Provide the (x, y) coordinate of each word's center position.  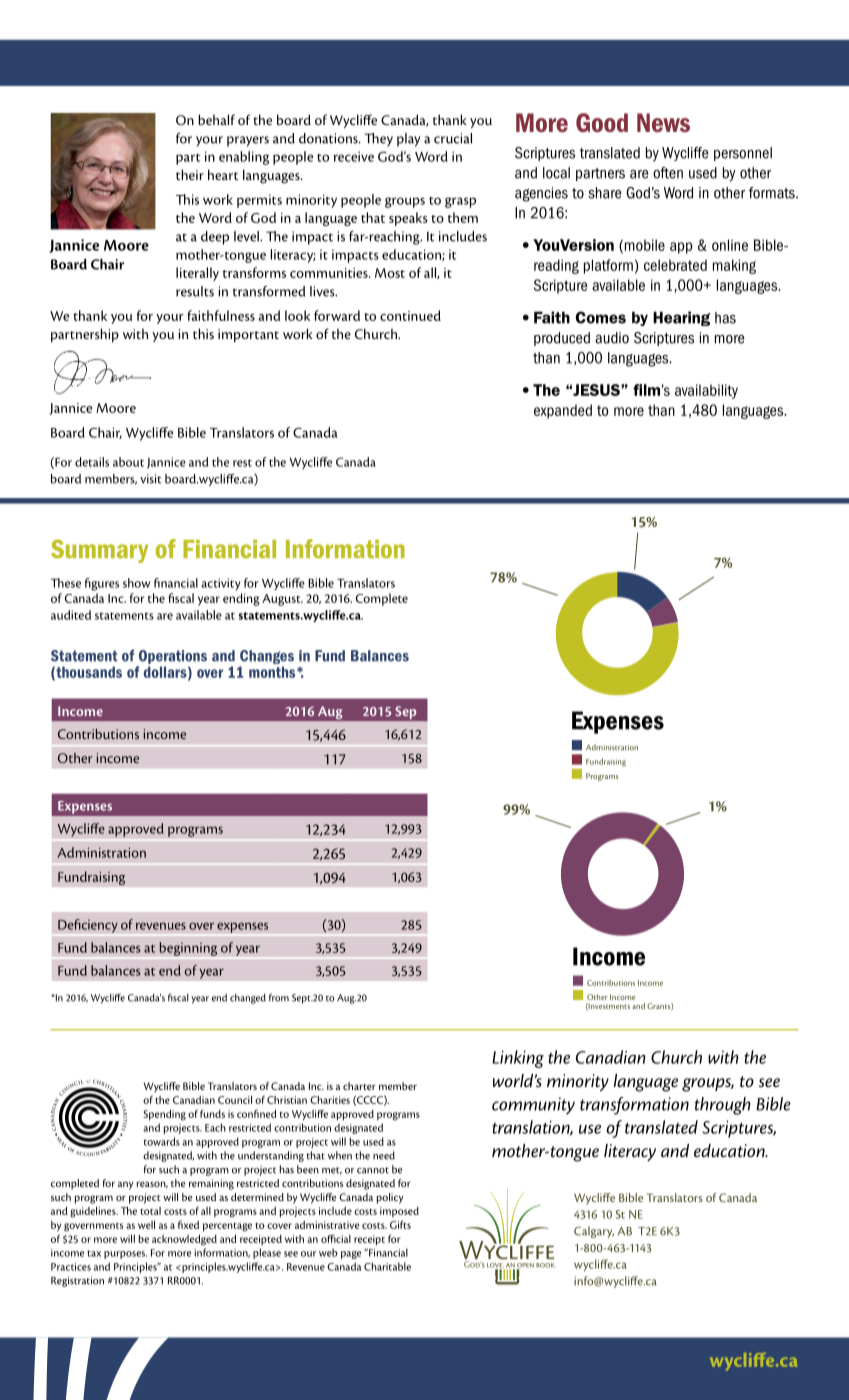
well (146, 1225)
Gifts (400, 1224)
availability (706, 391)
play (408, 140)
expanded (563, 411)
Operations (173, 657)
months (273, 672)
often (668, 173)
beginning (188, 949)
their (190, 174)
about (128, 462)
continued (410, 315)
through (722, 1106)
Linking (518, 1059)
